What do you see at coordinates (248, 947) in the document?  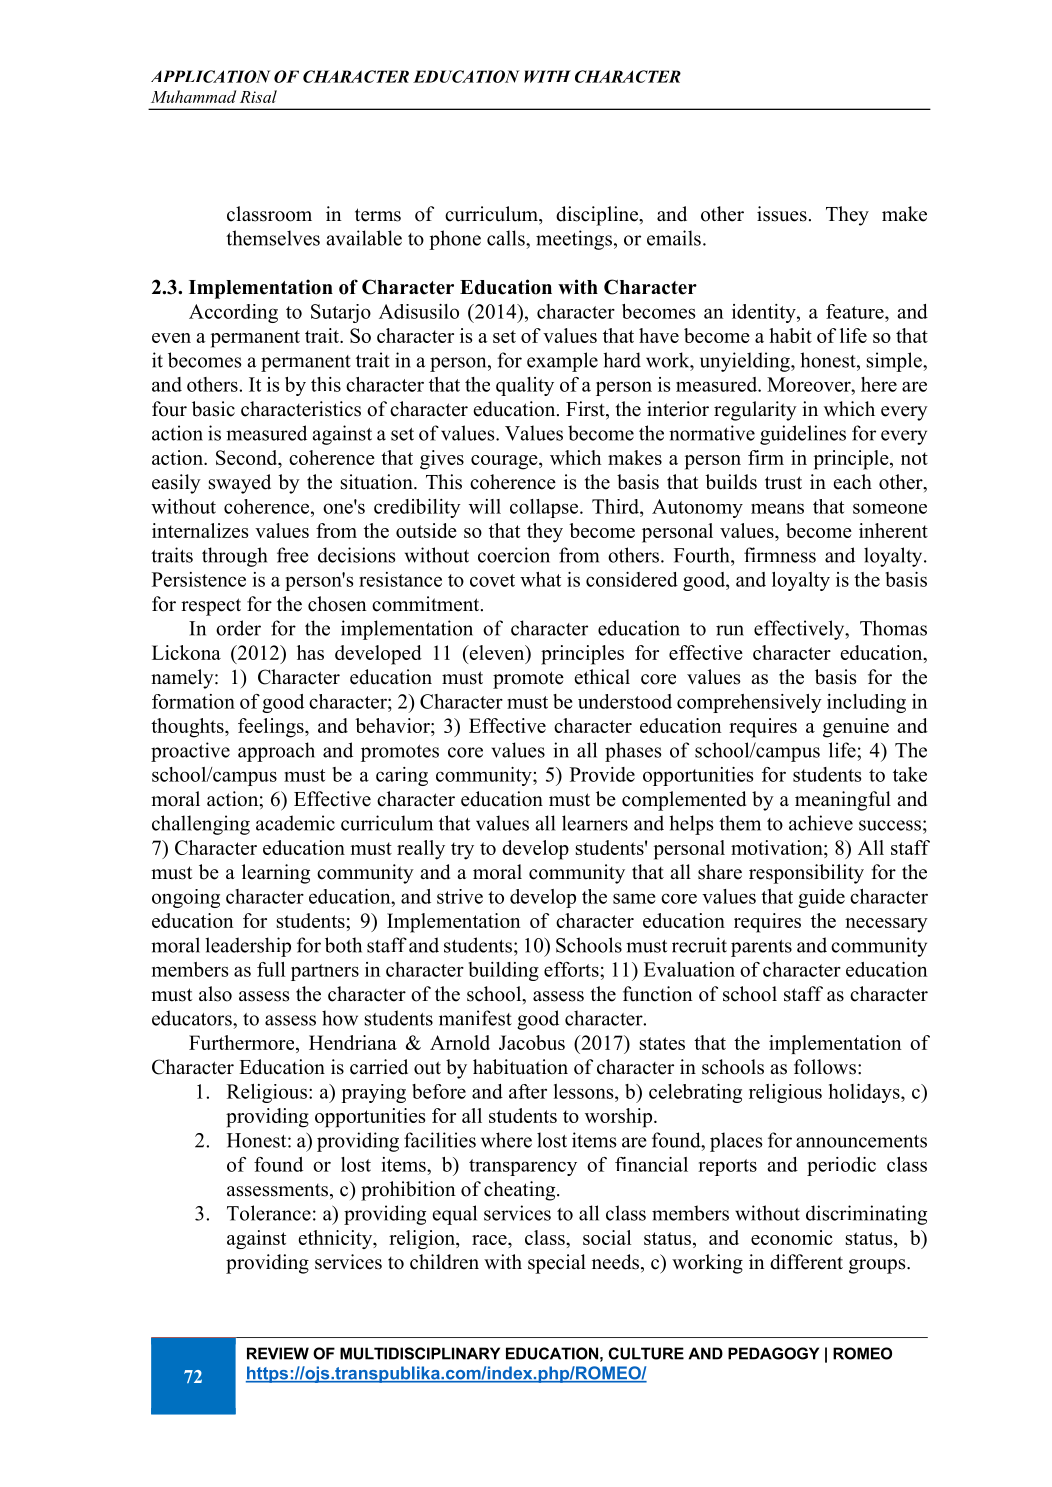 I see `leadership` at bounding box center [248, 947].
